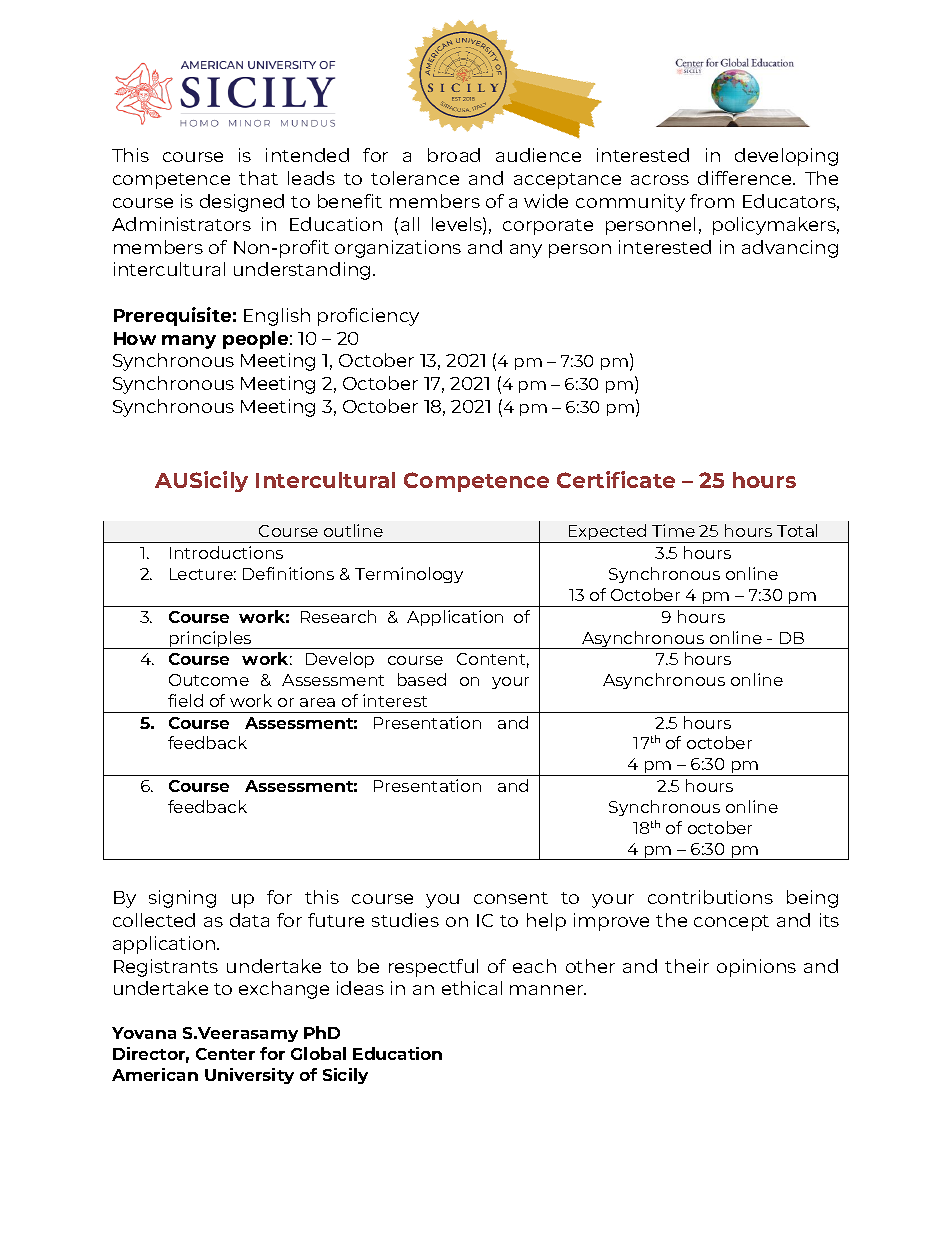 The height and width of the screenshot is (1233, 952). Describe the element at coordinates (422, 679) in the screenshot. I see `based` at that location.
